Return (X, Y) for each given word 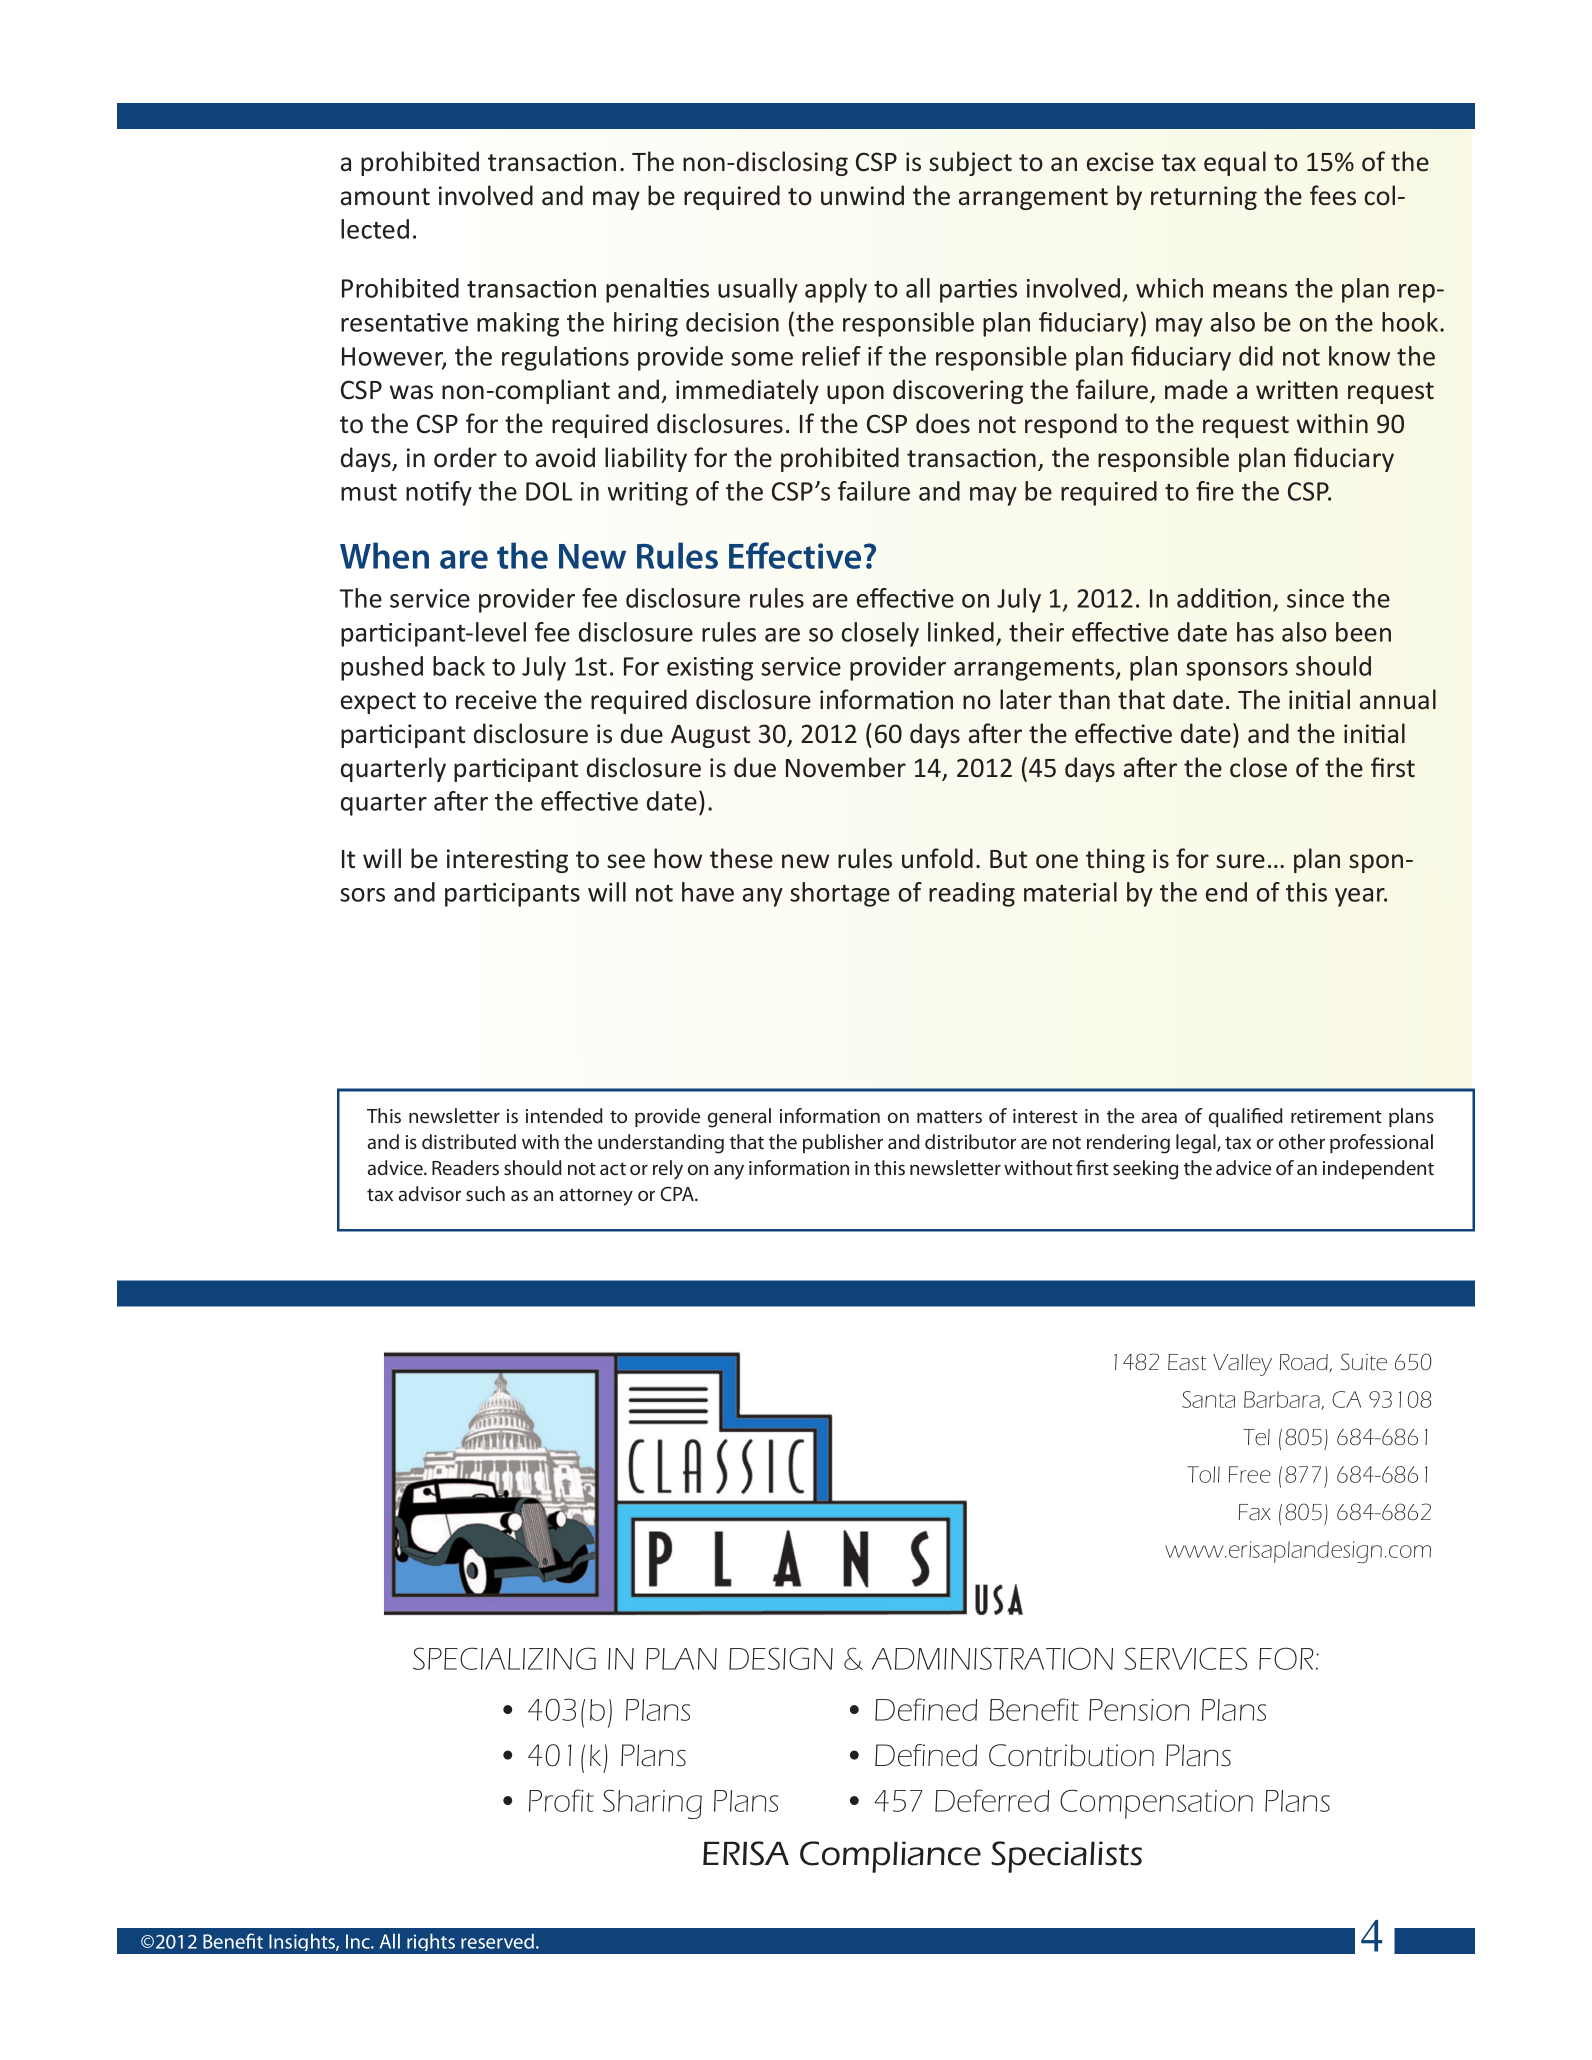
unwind (862, 195)
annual (1398, 699)
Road (1305, 1363)
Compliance (890, 1857)
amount (385, 197)
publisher (843, 1143)
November (846, 767)
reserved (497, 1941)
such (485, 1193)
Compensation (1156, 1804)
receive (496, 700)
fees (1333, 195)
